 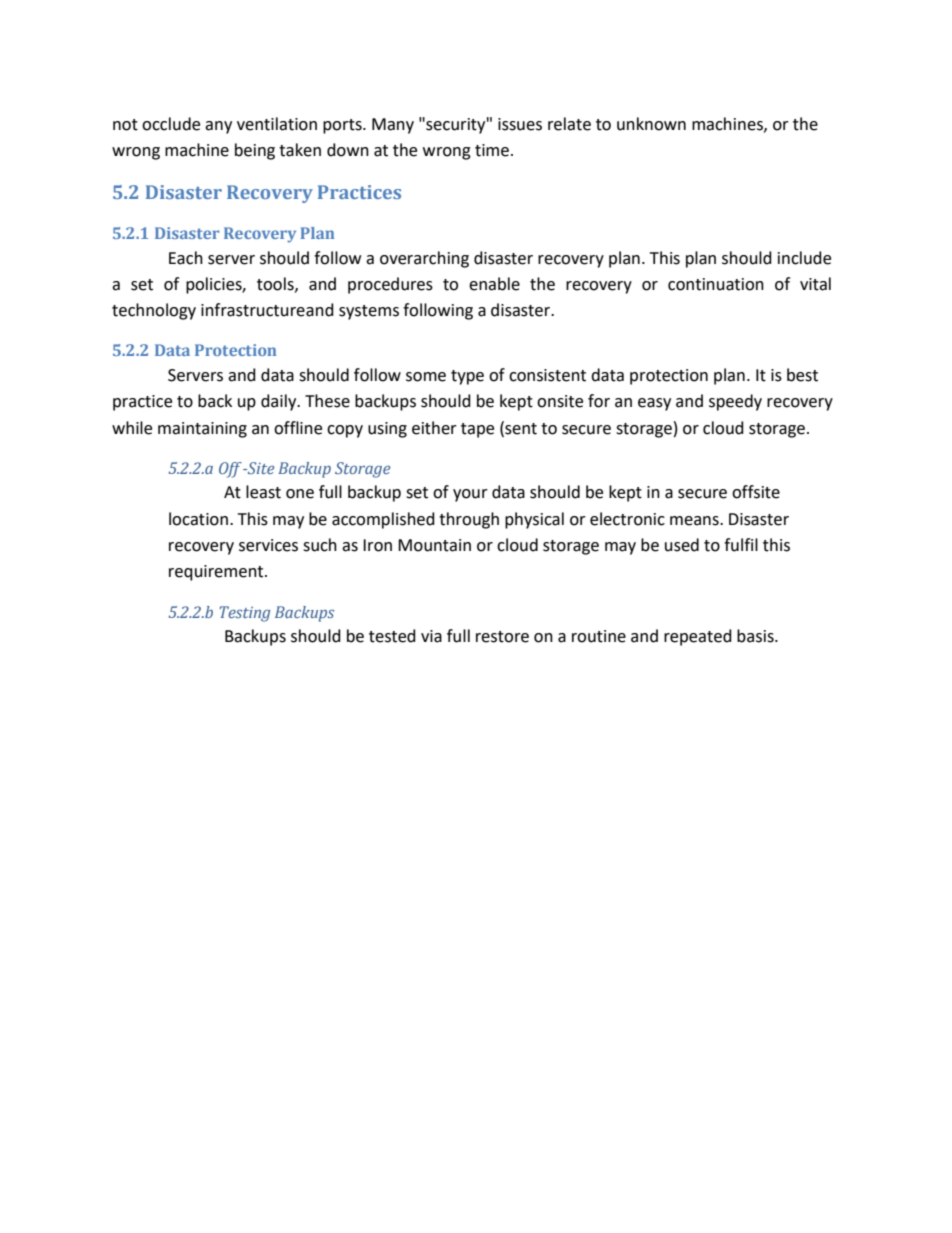 What do you see at coordinates (470, 495) in the image?
I see `your` at bounding box center [470, 495].
